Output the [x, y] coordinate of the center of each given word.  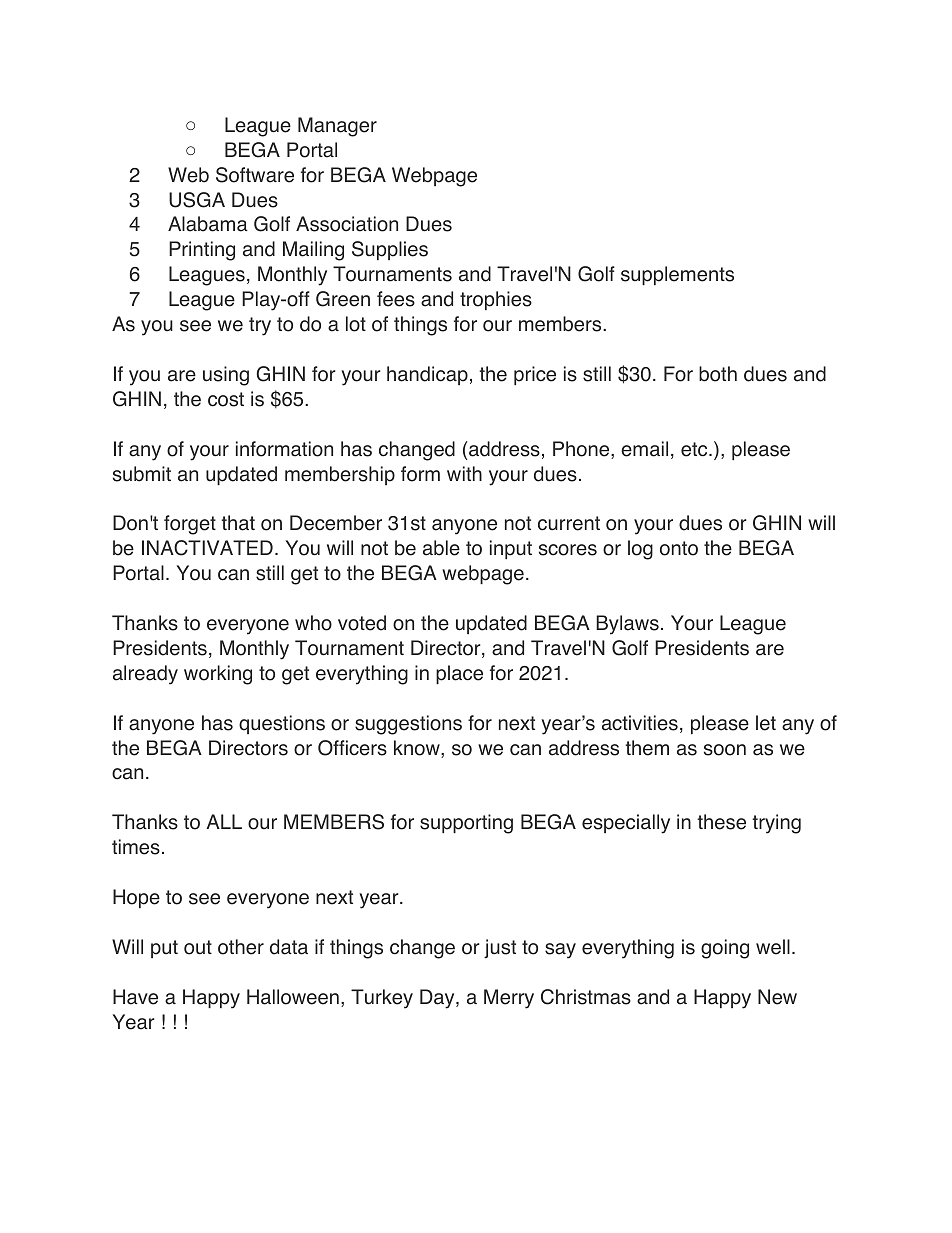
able [441, 548]
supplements [677, 275]
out [198, 947]
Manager [337, 127]
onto [679, 548]
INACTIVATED [207, 548]
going [725, 949]
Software [255, 175]
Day [438, 999]
